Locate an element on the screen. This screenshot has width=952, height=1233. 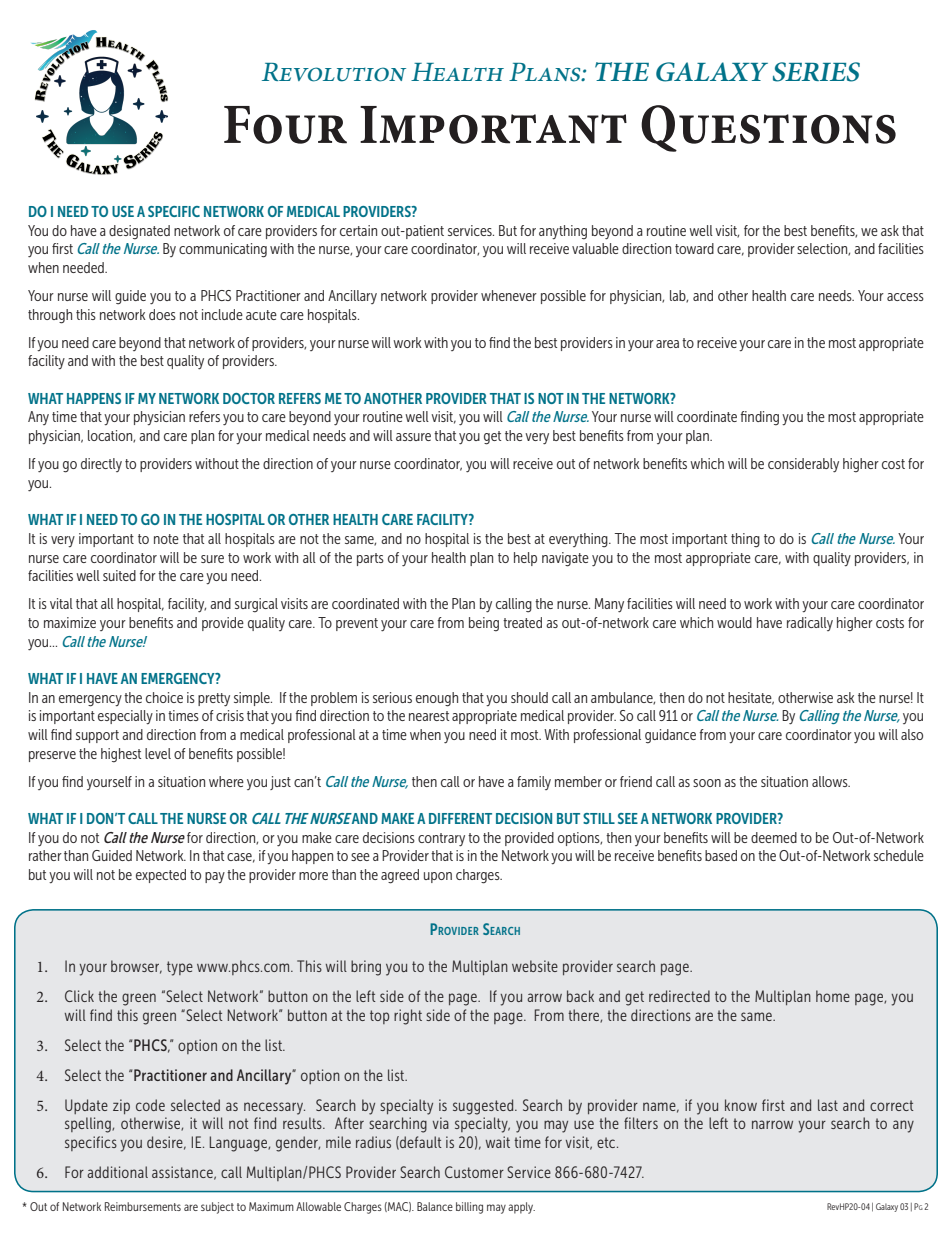
designated is located at coordinates (139, 232).
